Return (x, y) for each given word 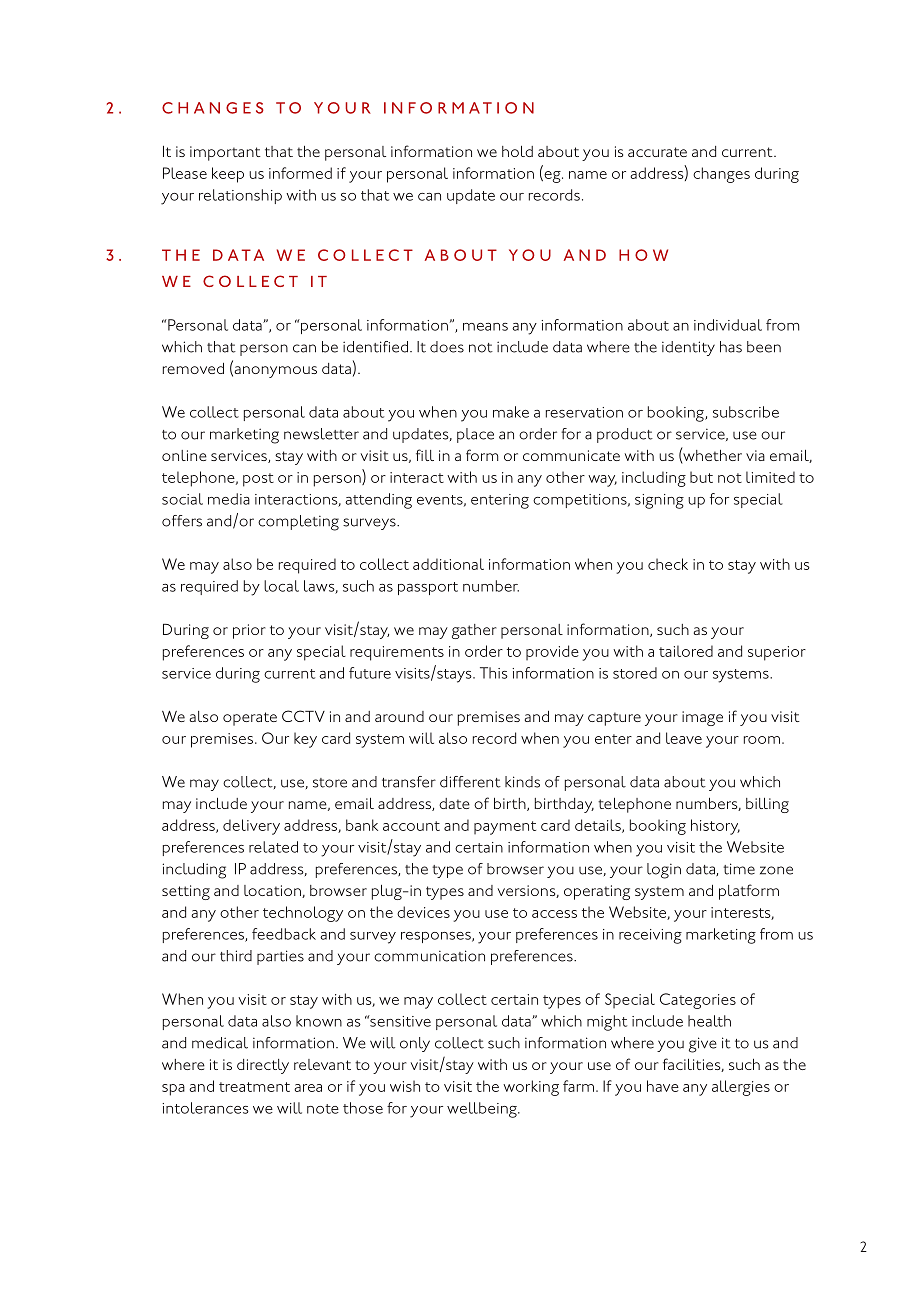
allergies (741, 1088)
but (701, 477)
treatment (254, 1087)
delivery (251, 827)
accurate (657, 152)
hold (517, 151)
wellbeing (483, 1110)
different (470, 782)
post (258, 480)
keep (228, 175)
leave (684, 738)
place (475, 435)
